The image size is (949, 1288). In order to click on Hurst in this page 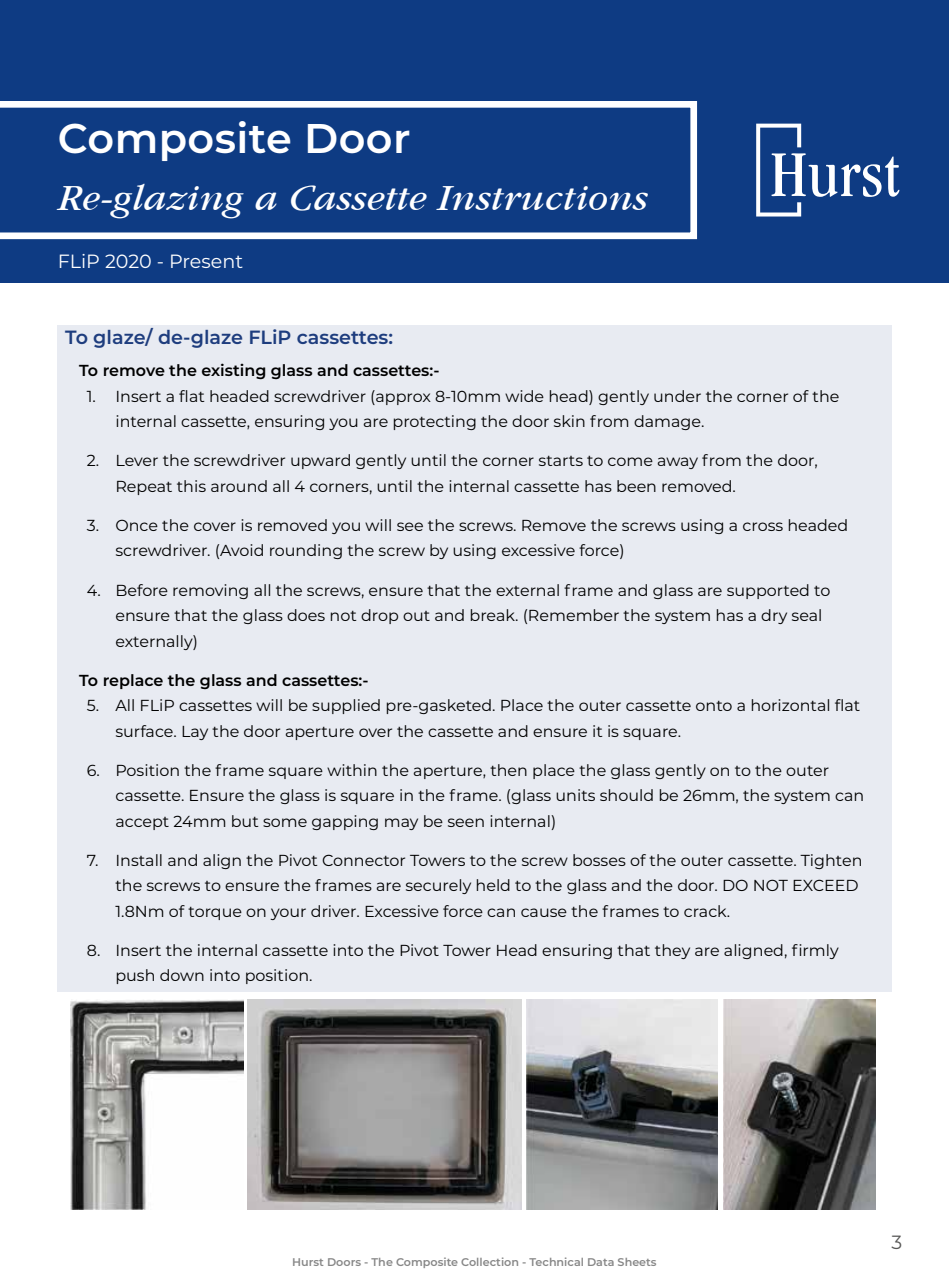, I will do `click(308, 1262)`.
